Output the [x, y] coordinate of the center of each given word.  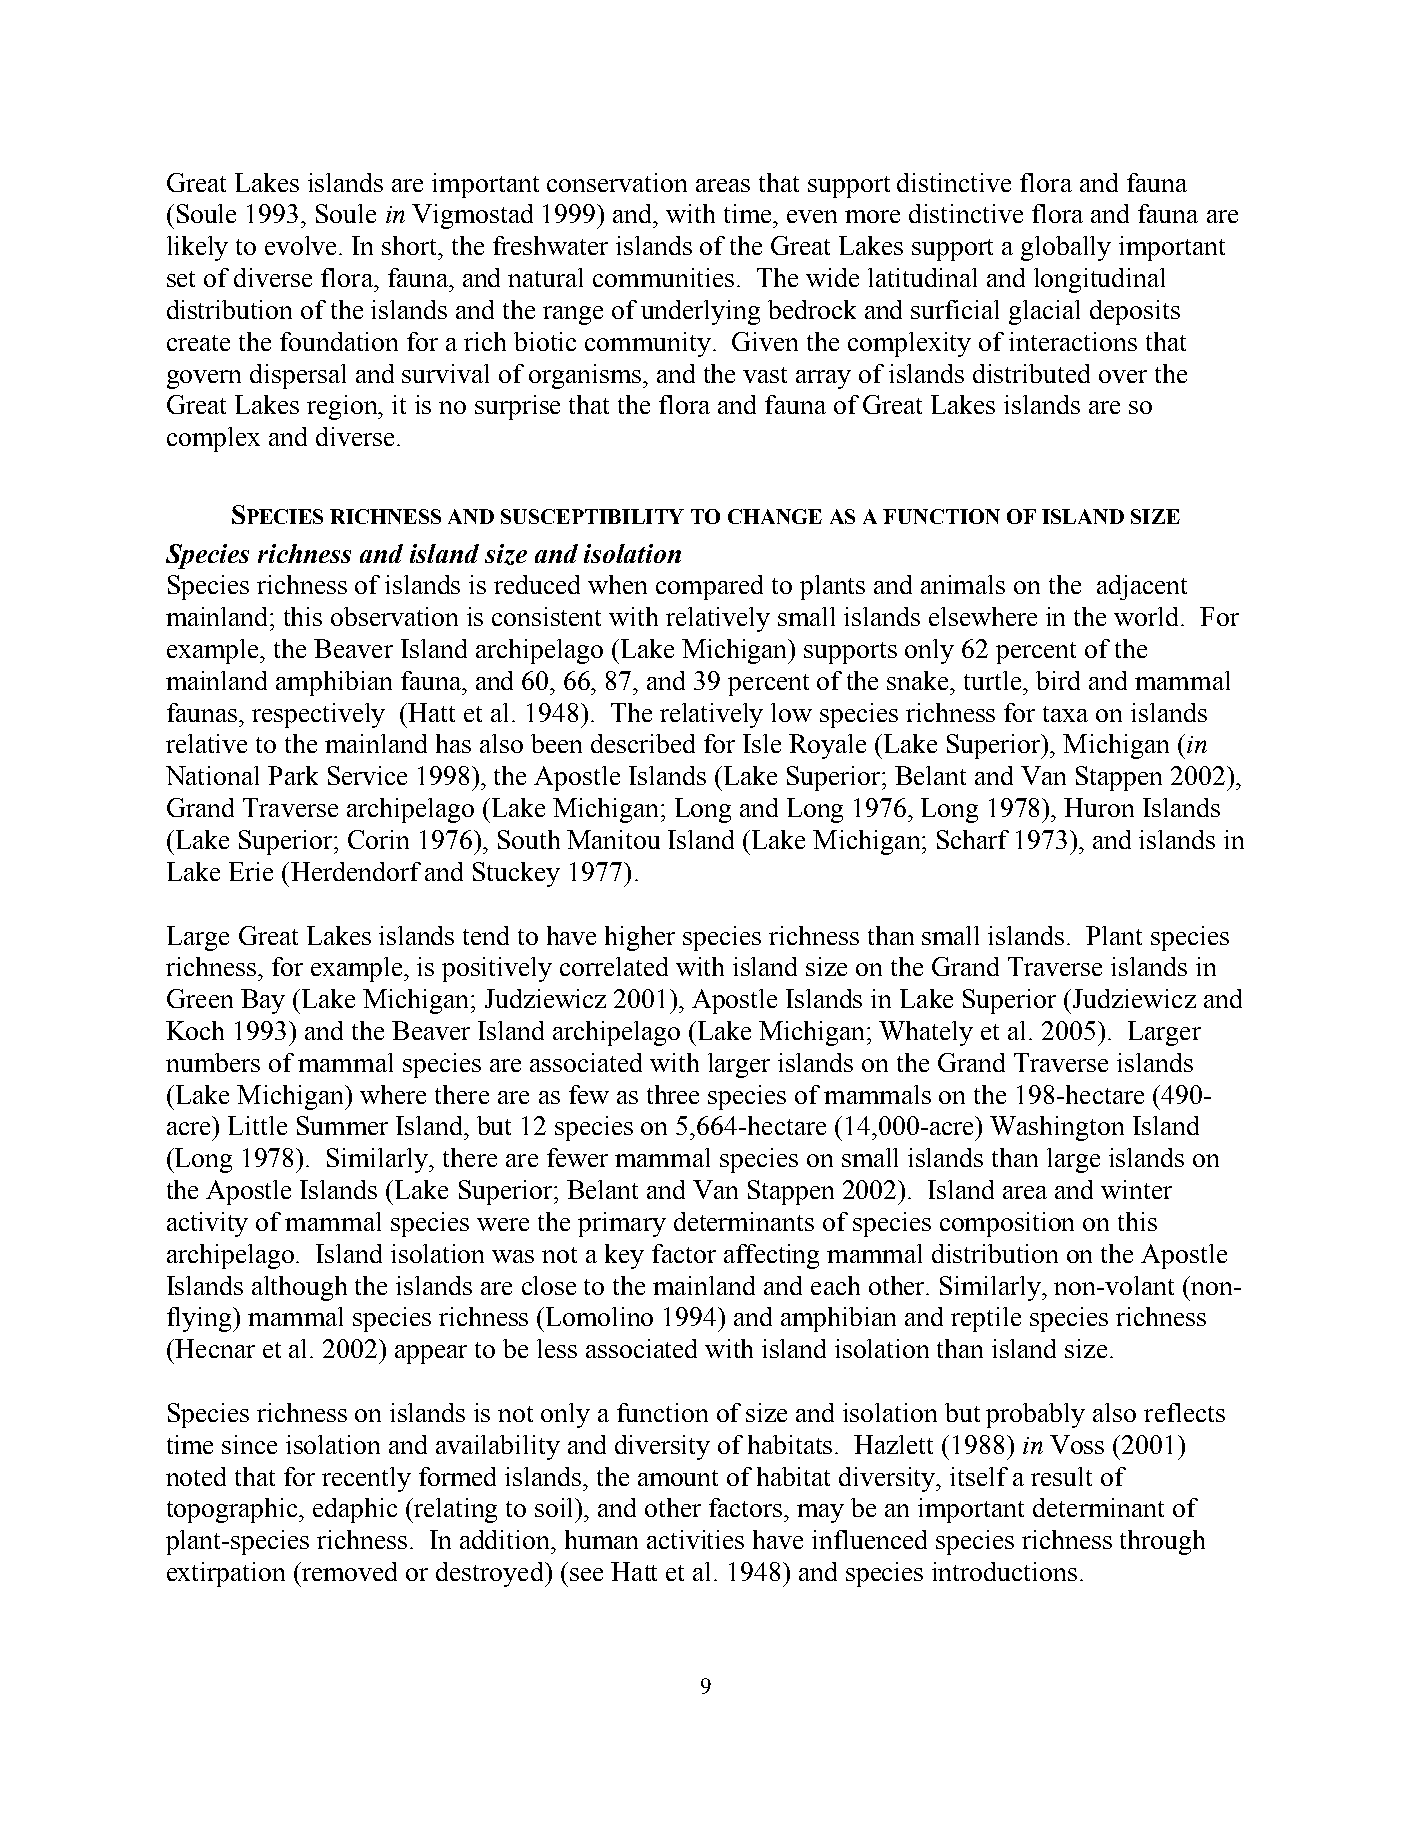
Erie [251, 871]
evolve [302, 245]
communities [663, 277]
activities [695, 1539]
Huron [1099, 807]
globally [1066, 248]
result [1061, 1476]
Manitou [613, 839]
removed [348, 1571]
